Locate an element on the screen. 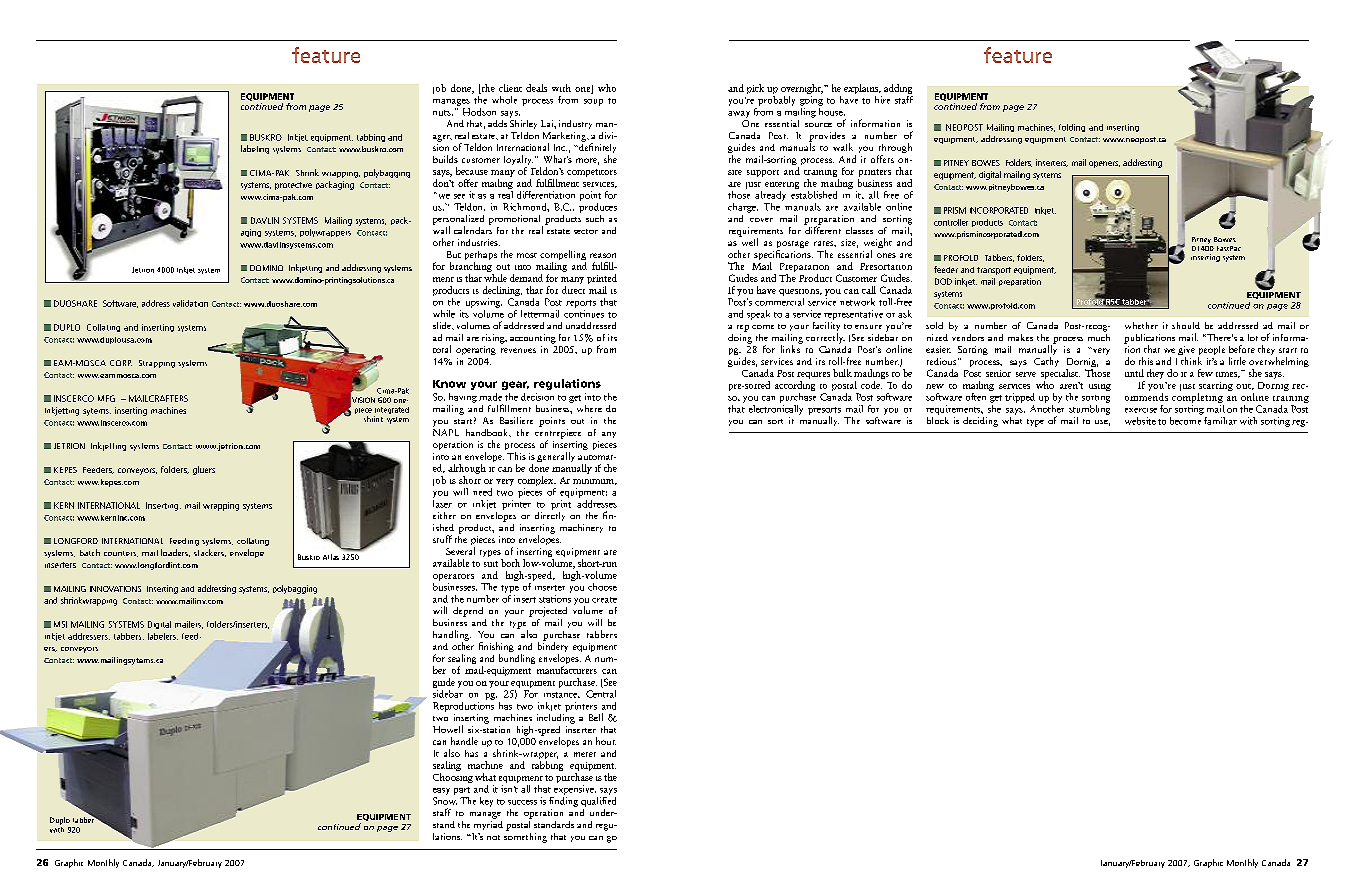  qualified is located at coordinates (598, 800).
